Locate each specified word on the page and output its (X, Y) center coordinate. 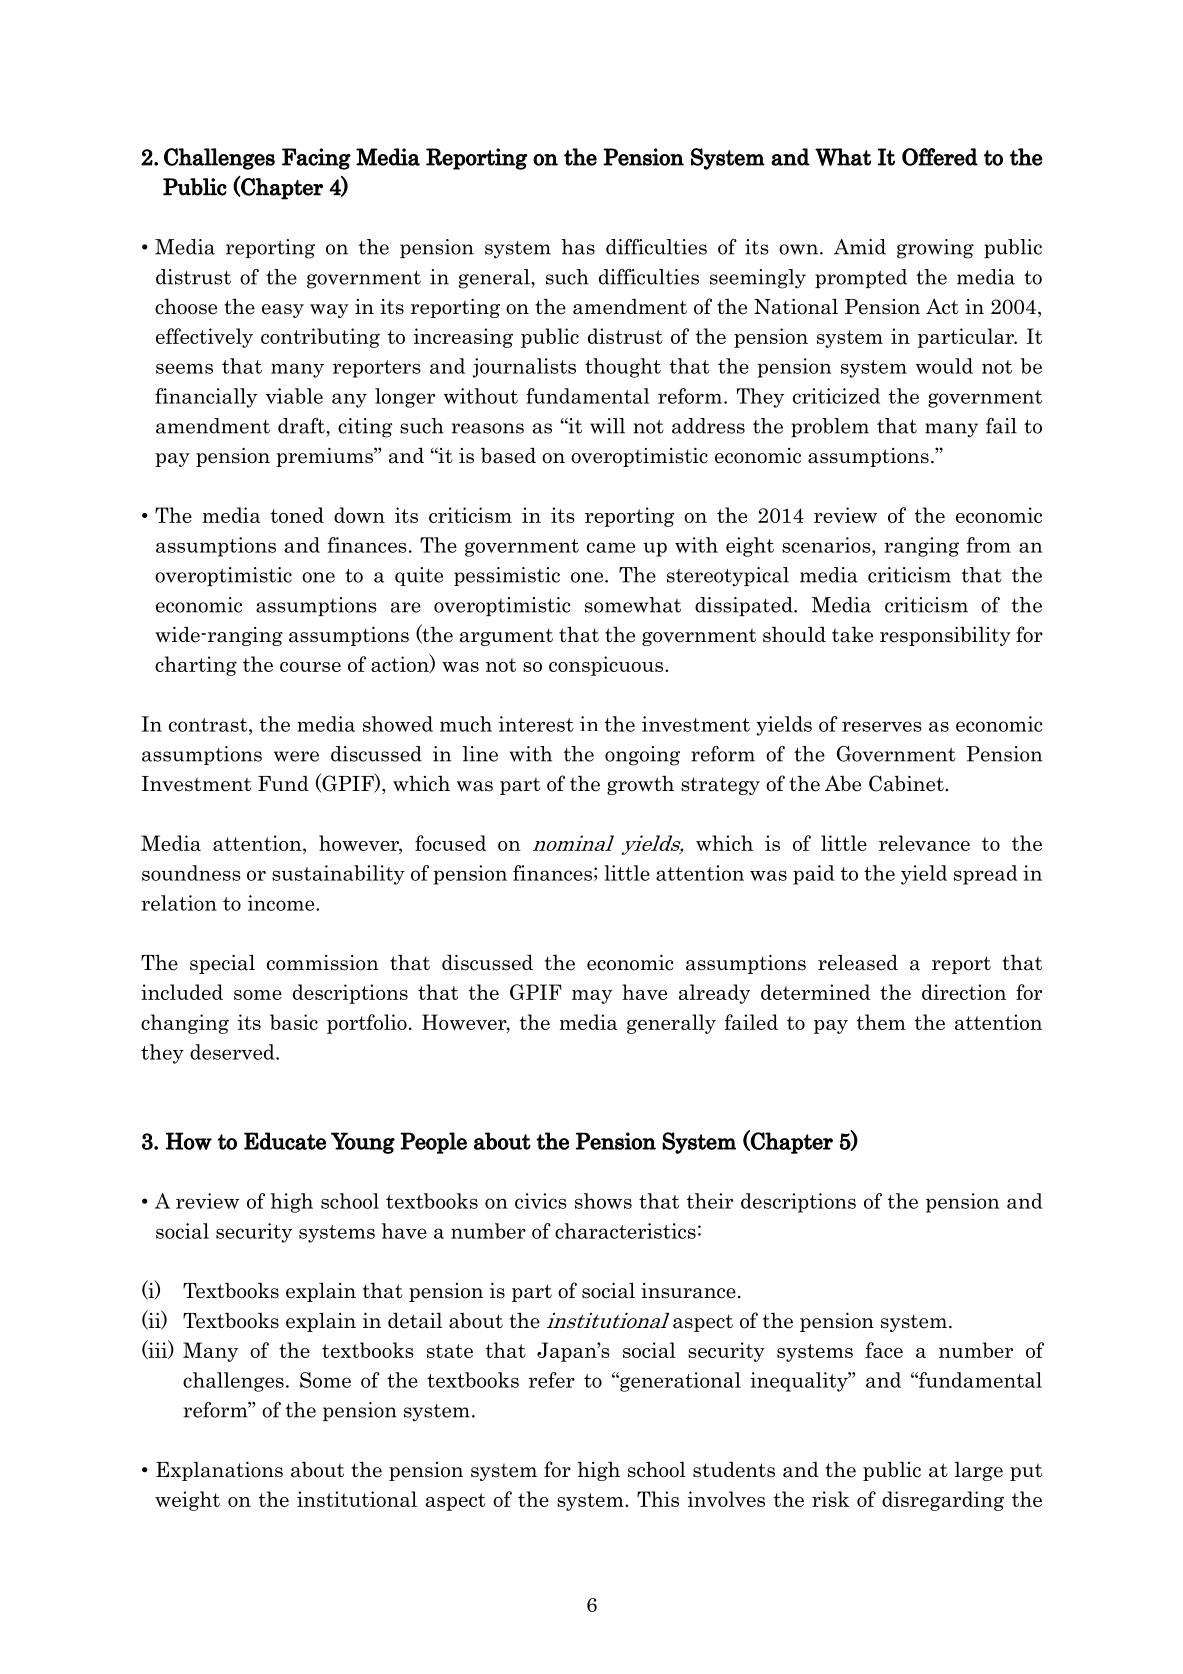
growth (640, 785)
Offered (940, 157)
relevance (924, 843)
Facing (316, 159)
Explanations (219, 1471)
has (578, 247)
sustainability (338, 875)
